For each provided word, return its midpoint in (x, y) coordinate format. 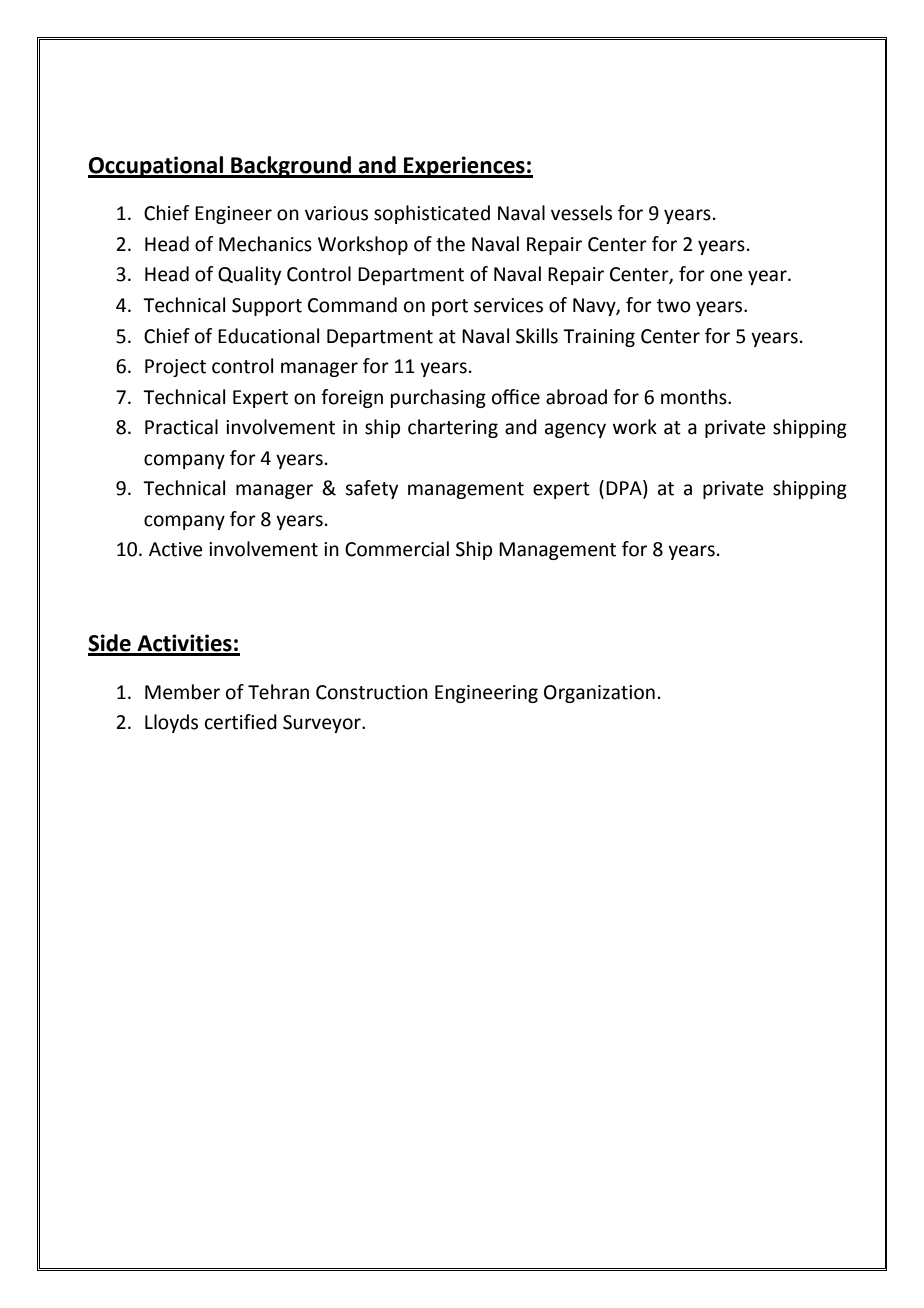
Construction (372, 692)
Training (599, 338)
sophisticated (432, 214)
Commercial (397, 549)
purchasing (438, 398)
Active (176, 549)
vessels (581, 213)
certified (241, 722)
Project (175, 368)
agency (575, 430)
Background (291, 167)
